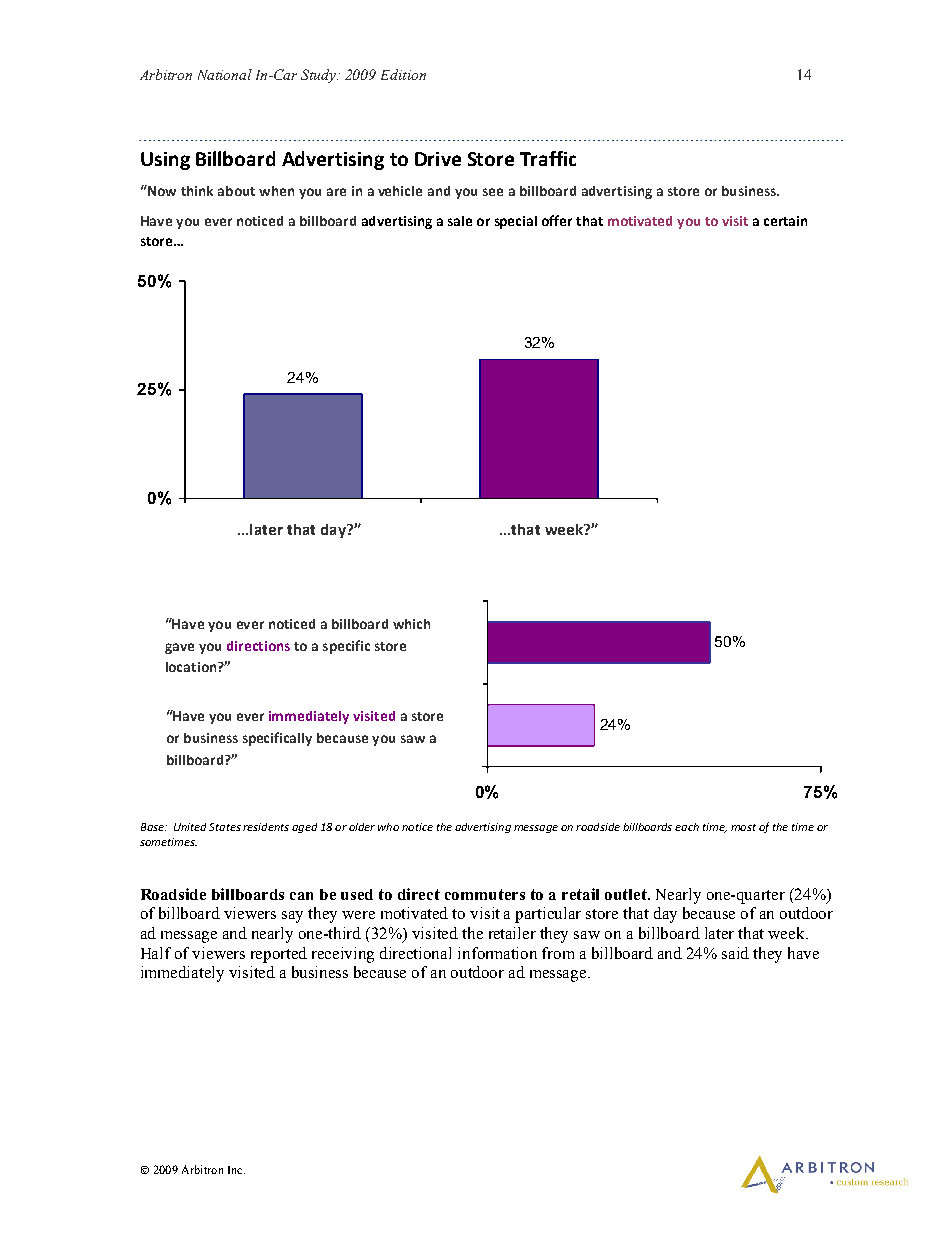 Image resolution: width=952 pixels, height=1233 pixels. I want to click on location, so click(192, 667).
